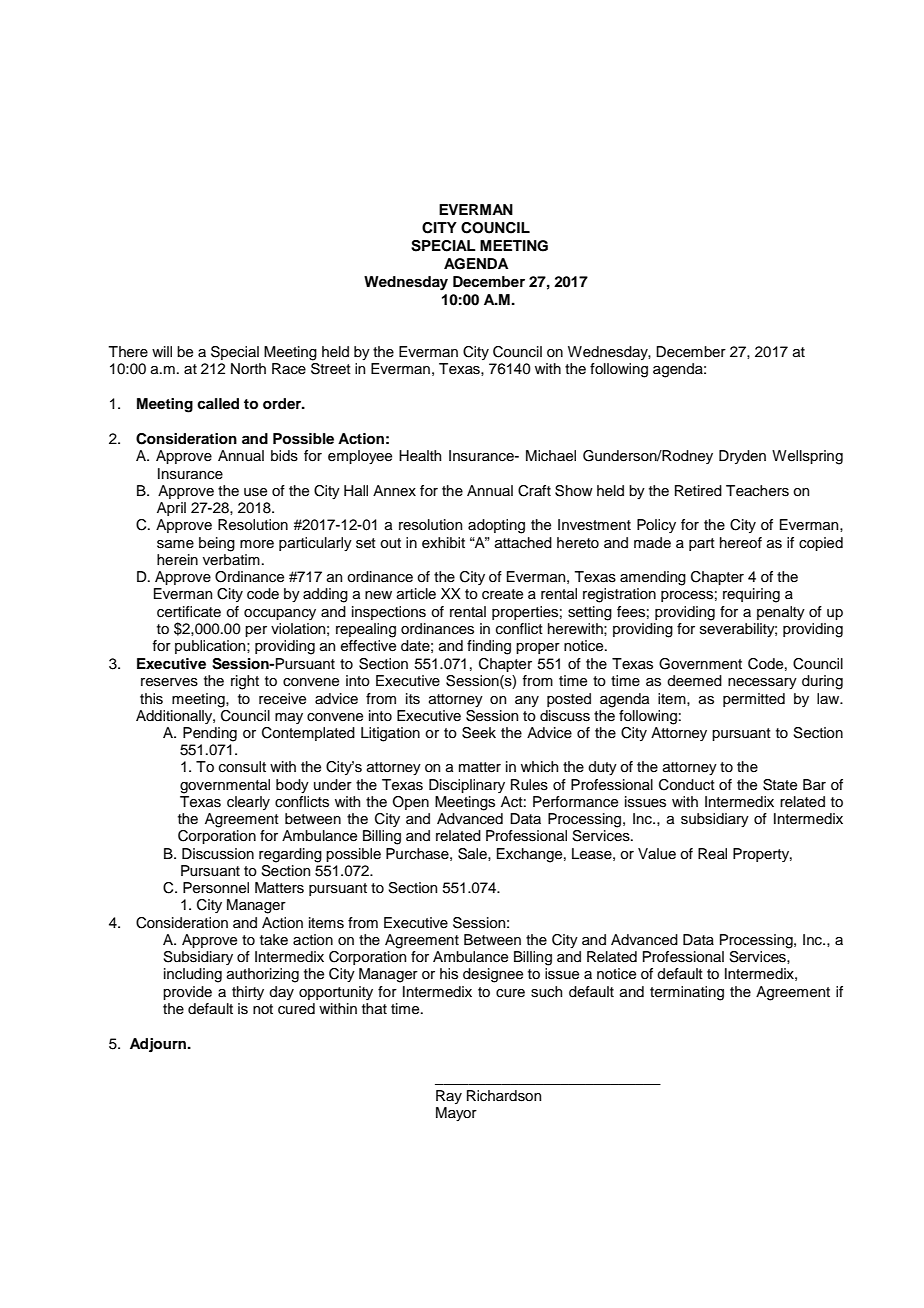 The image size is (924, 1308). What do you see at coordinates (248, 368) in the image?
I see `North` at bounding box center [248, 368].
